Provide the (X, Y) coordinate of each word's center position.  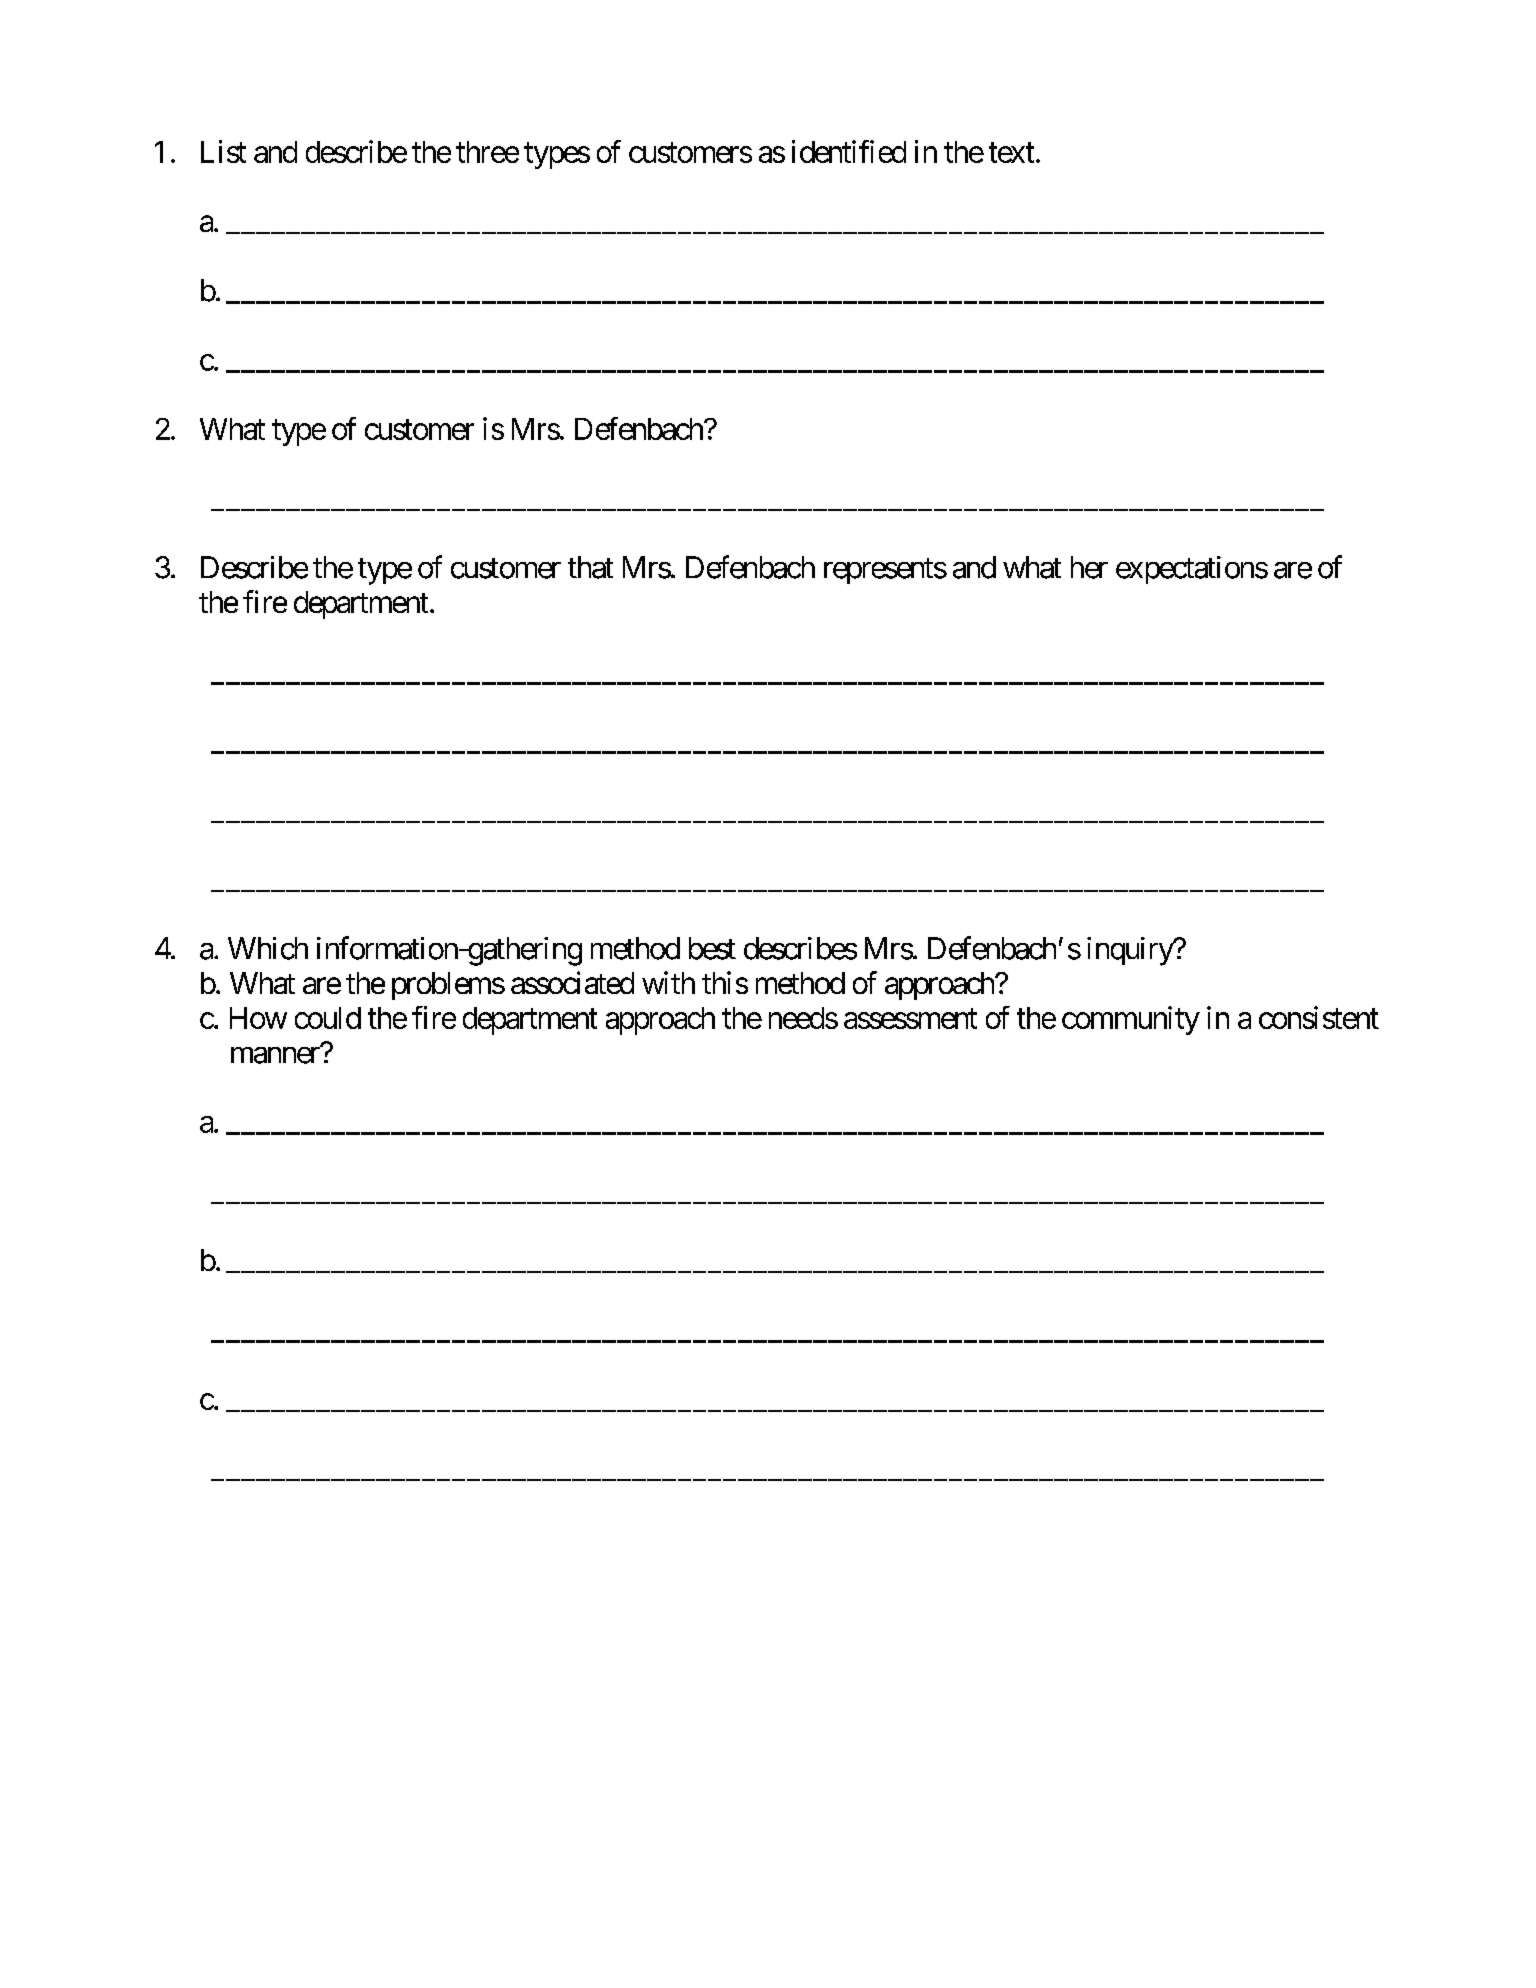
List (223, 151)
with (668, 982)
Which (268, 948)
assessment (910, 1019)
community (1131, 1020)
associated (572, 982)
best (712, 948)
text (1011, 153)
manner (275, 1055)
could (328, 1018)
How (258, 1018)
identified (849, 151)
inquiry (1130, 951)
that (590, 567)
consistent (1319, 1017)
